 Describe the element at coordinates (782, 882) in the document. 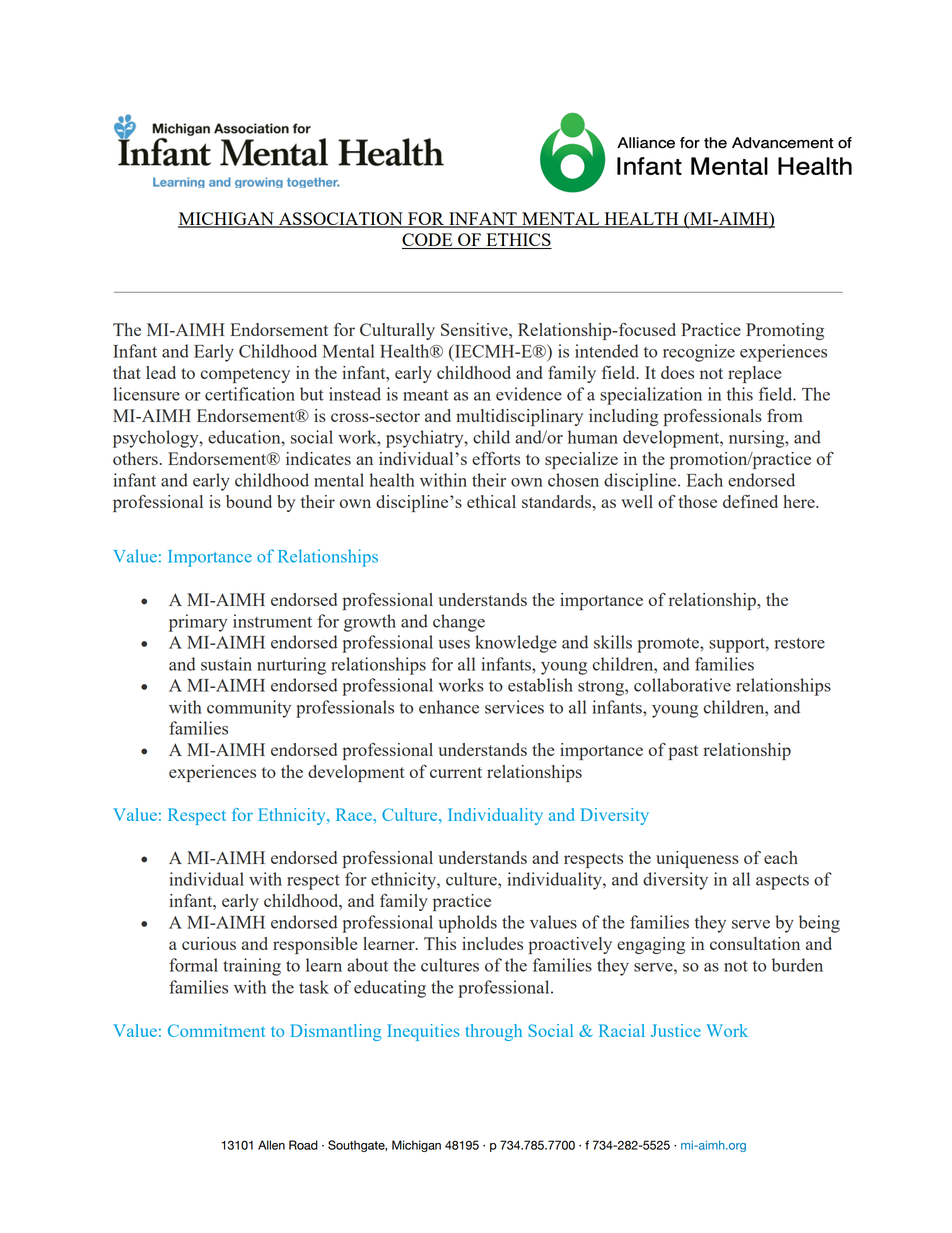

I see `aspects` at that location.
